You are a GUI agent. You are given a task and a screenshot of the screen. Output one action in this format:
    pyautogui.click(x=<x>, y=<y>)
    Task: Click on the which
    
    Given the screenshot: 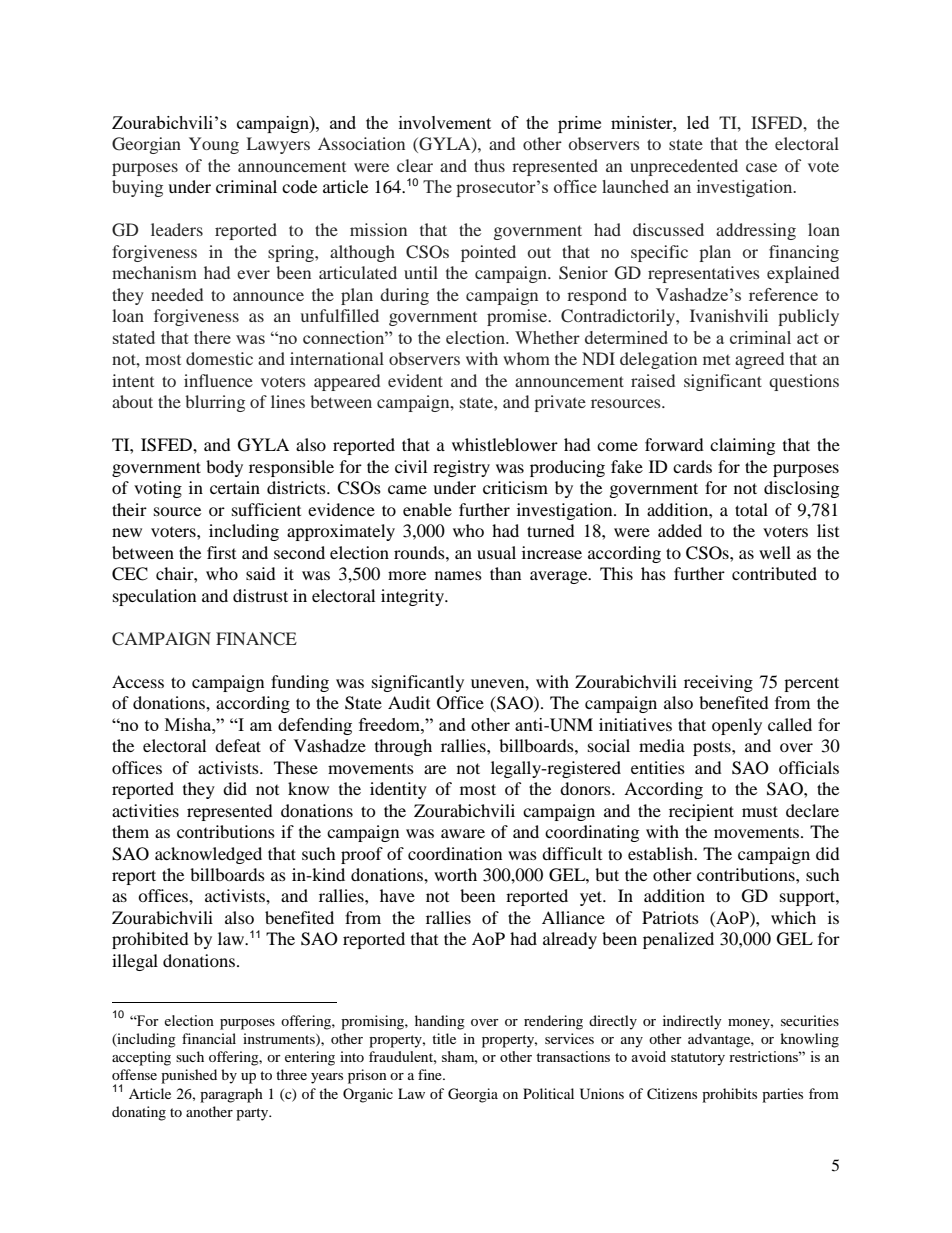 What is the action you would take?
    pyautogui.click(x=793, y=917)
